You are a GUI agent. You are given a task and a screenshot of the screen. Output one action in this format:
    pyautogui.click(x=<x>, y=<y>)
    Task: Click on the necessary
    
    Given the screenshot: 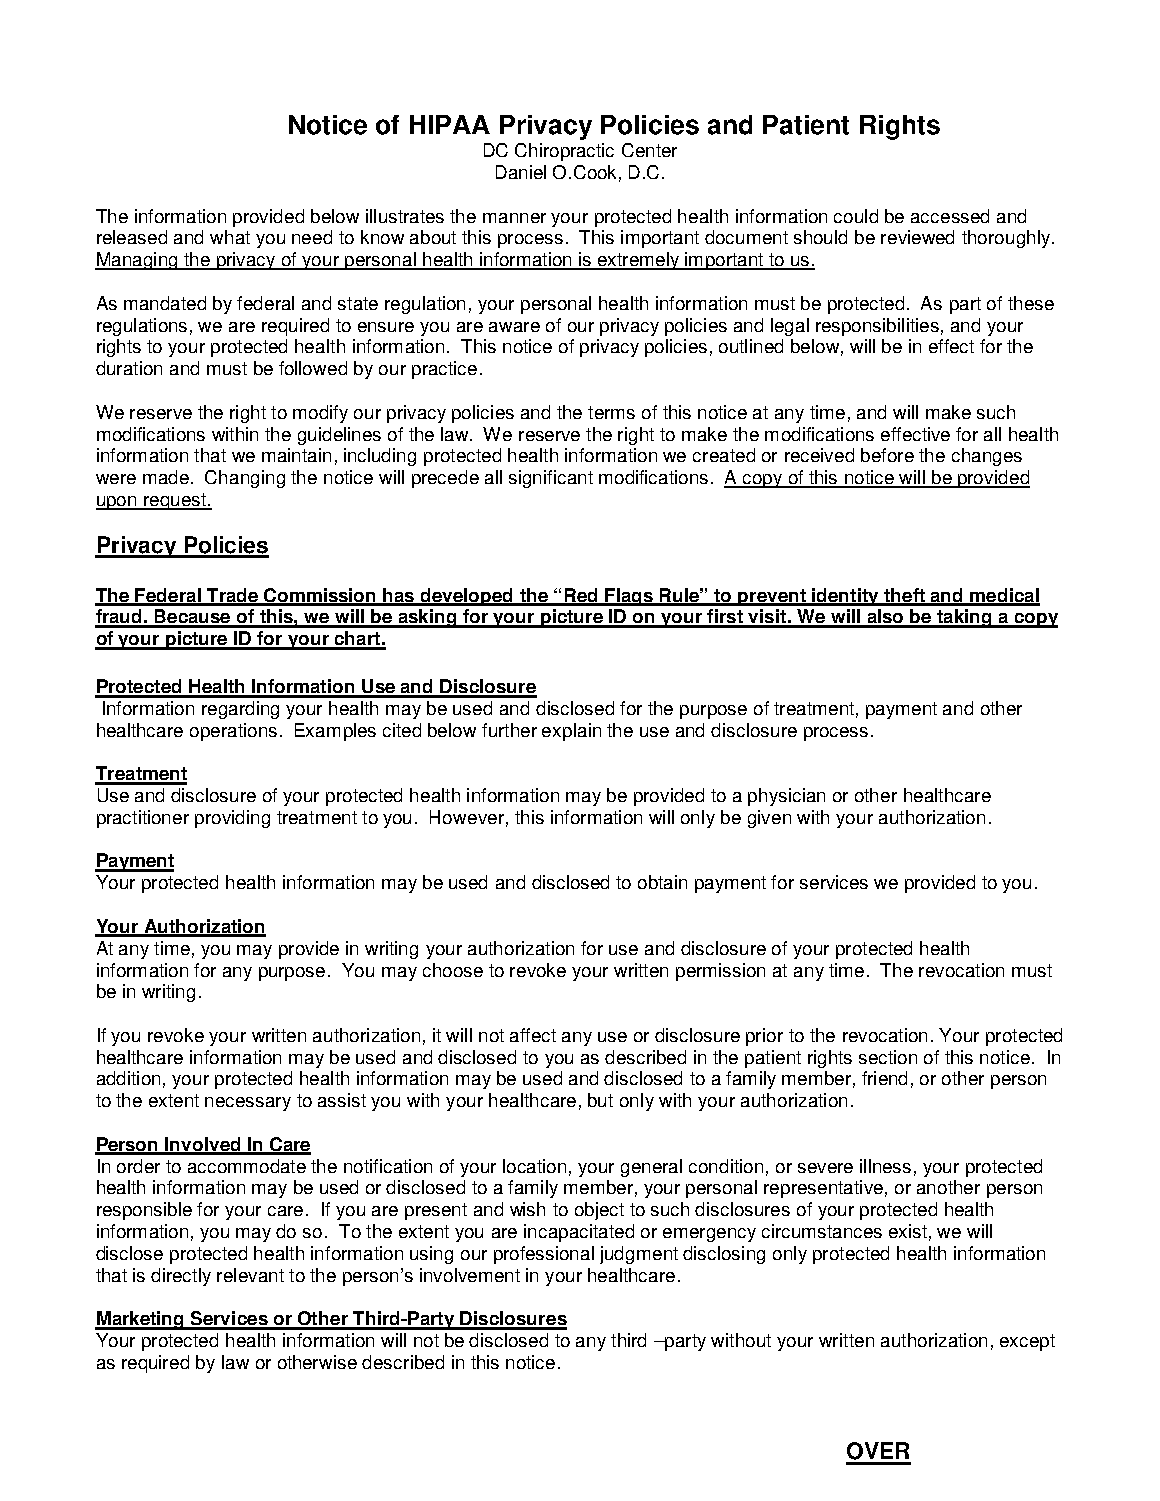 What is the action you would take?
    pyautogui.click(x=248, y=1104)
